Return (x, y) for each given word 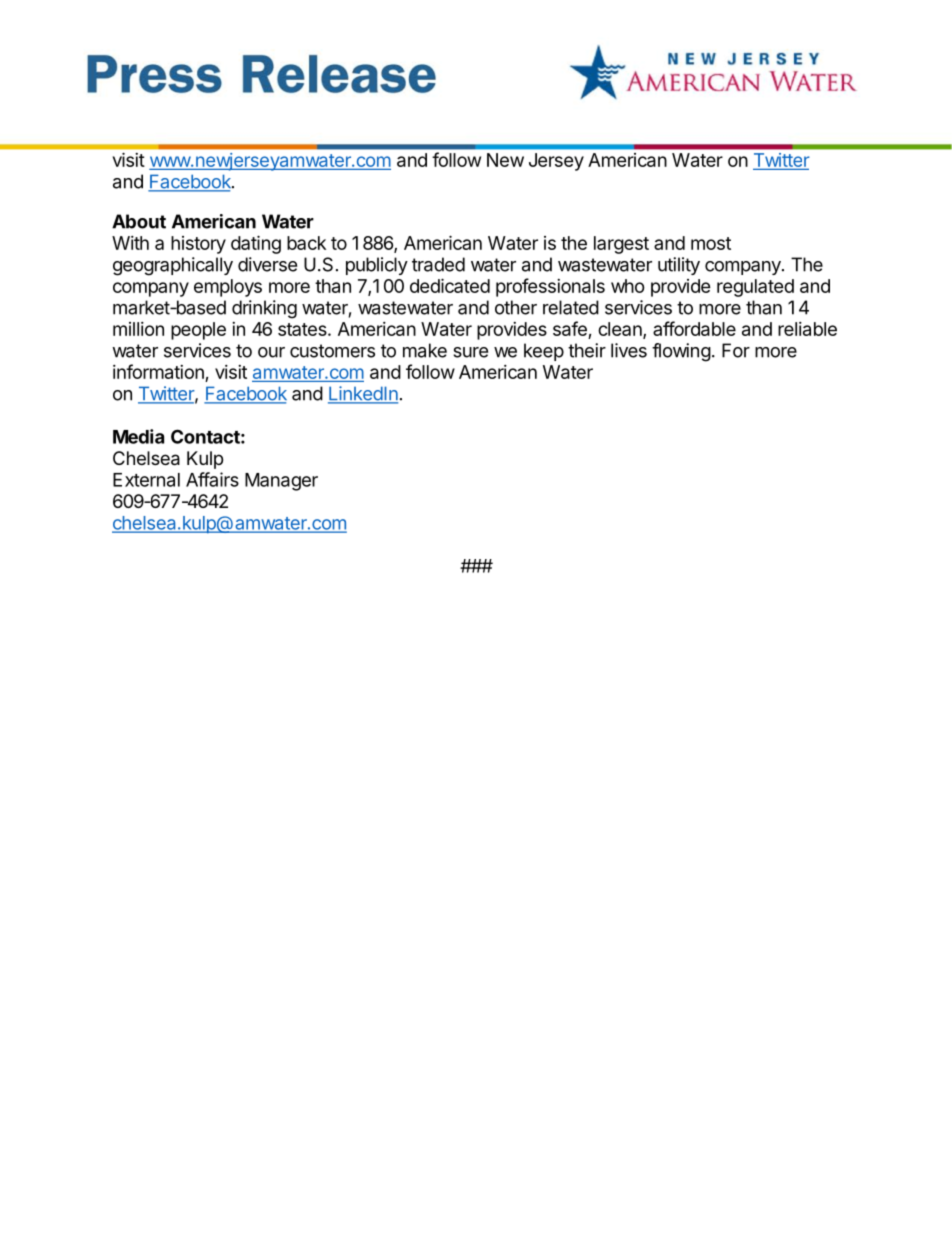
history (198, 245)
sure (470, 352)
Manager (281, 482)
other (516, 307)
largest (621, 245)
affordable (694, 328)
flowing (681, 352)
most (711, 243)
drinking (264, 309)
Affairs (212, 479)
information (158, 371)
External (146, 480)
